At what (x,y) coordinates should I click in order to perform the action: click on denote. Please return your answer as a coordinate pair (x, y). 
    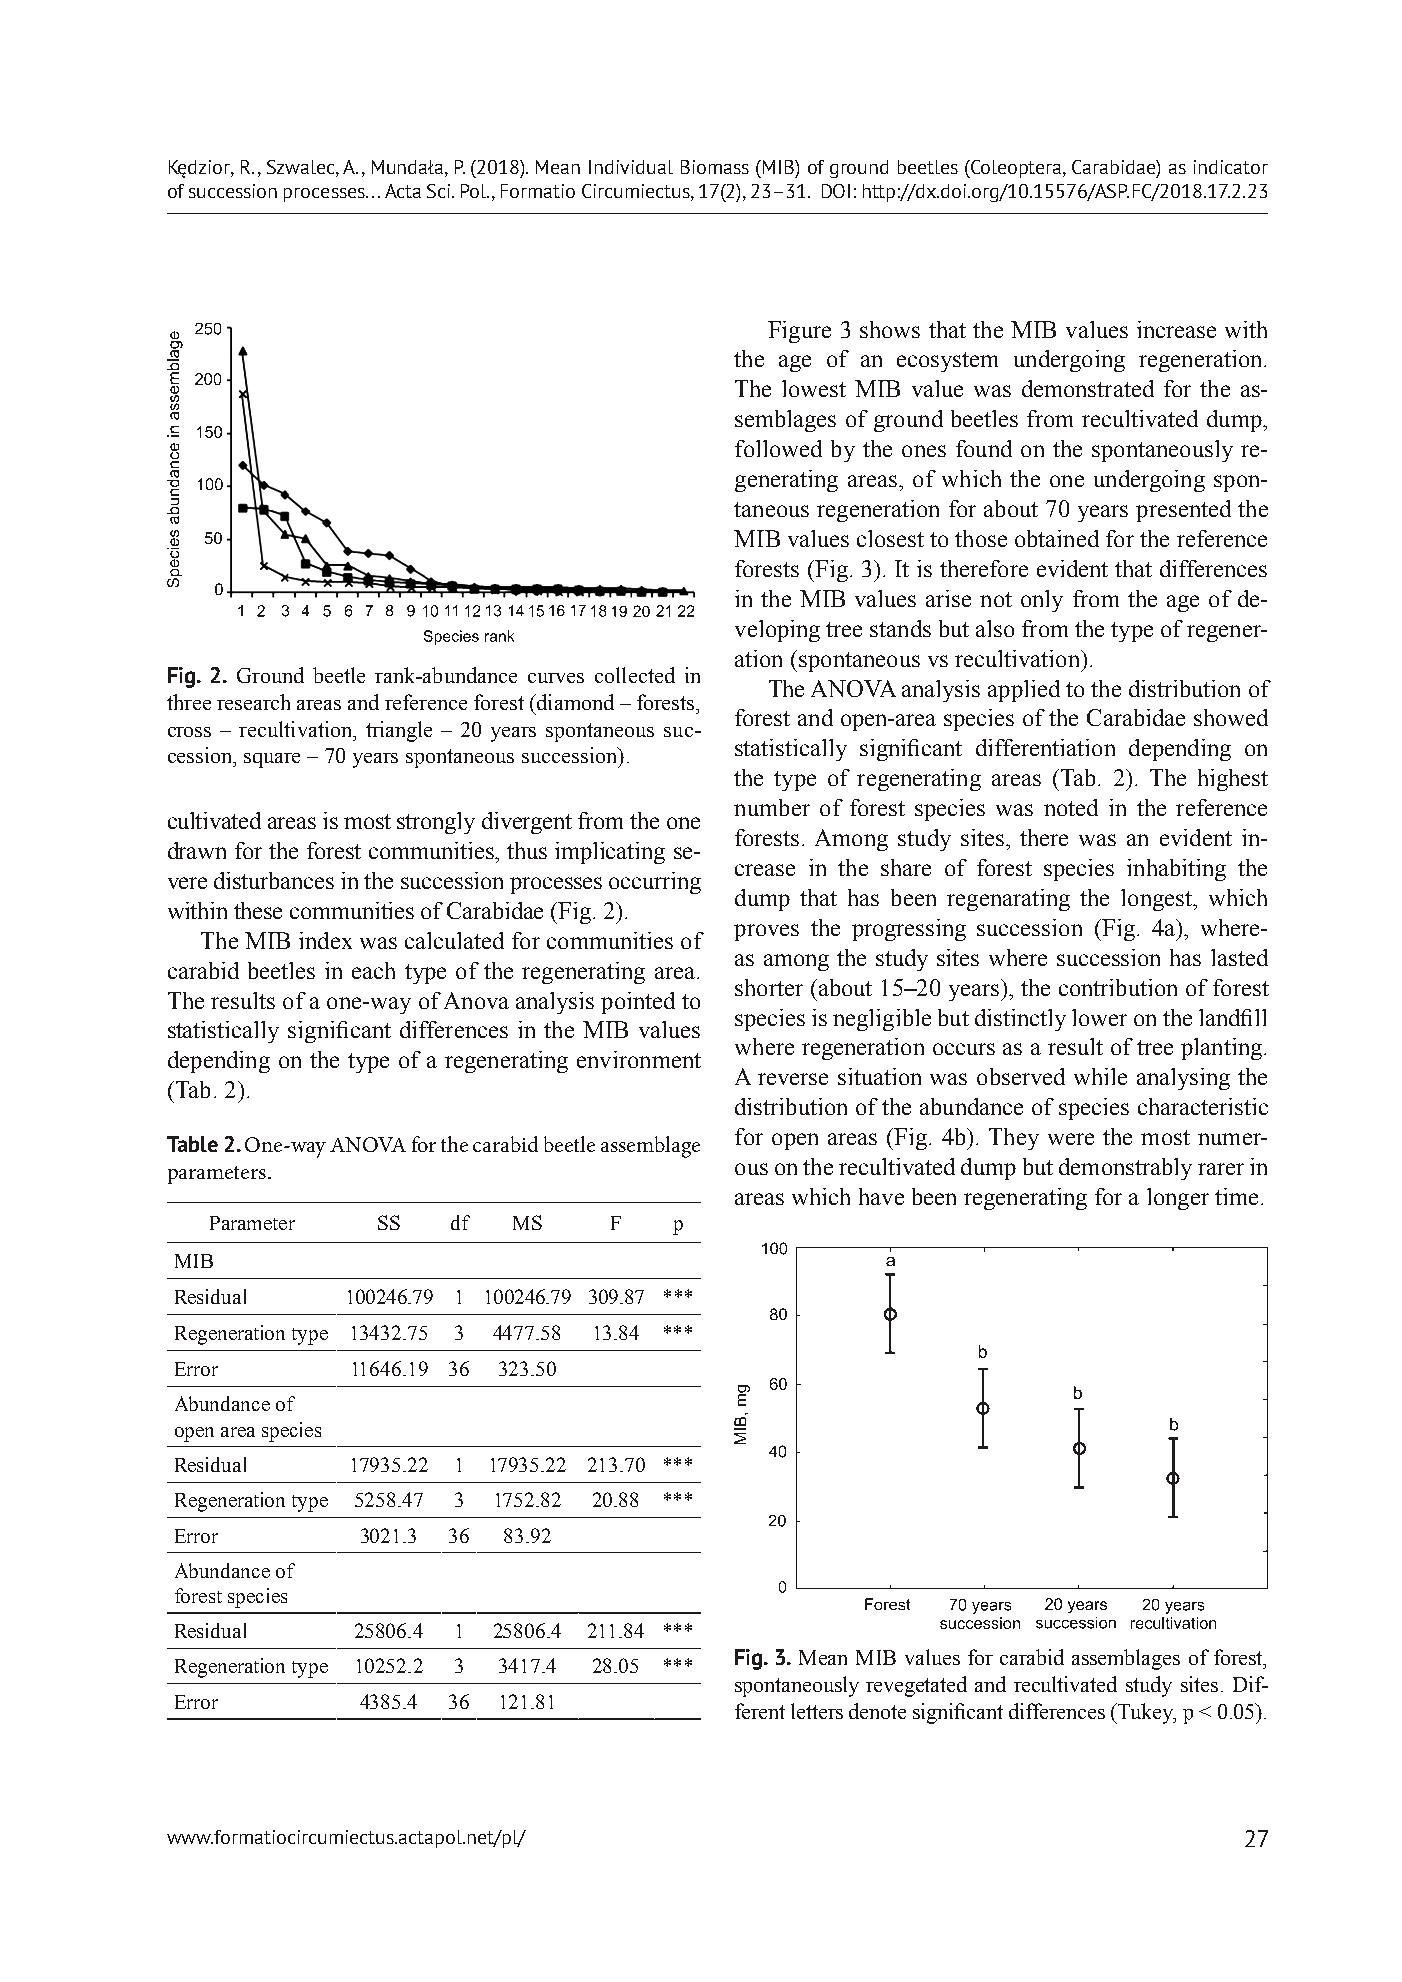
    Looking at the image, I should click on (877, 1711).
